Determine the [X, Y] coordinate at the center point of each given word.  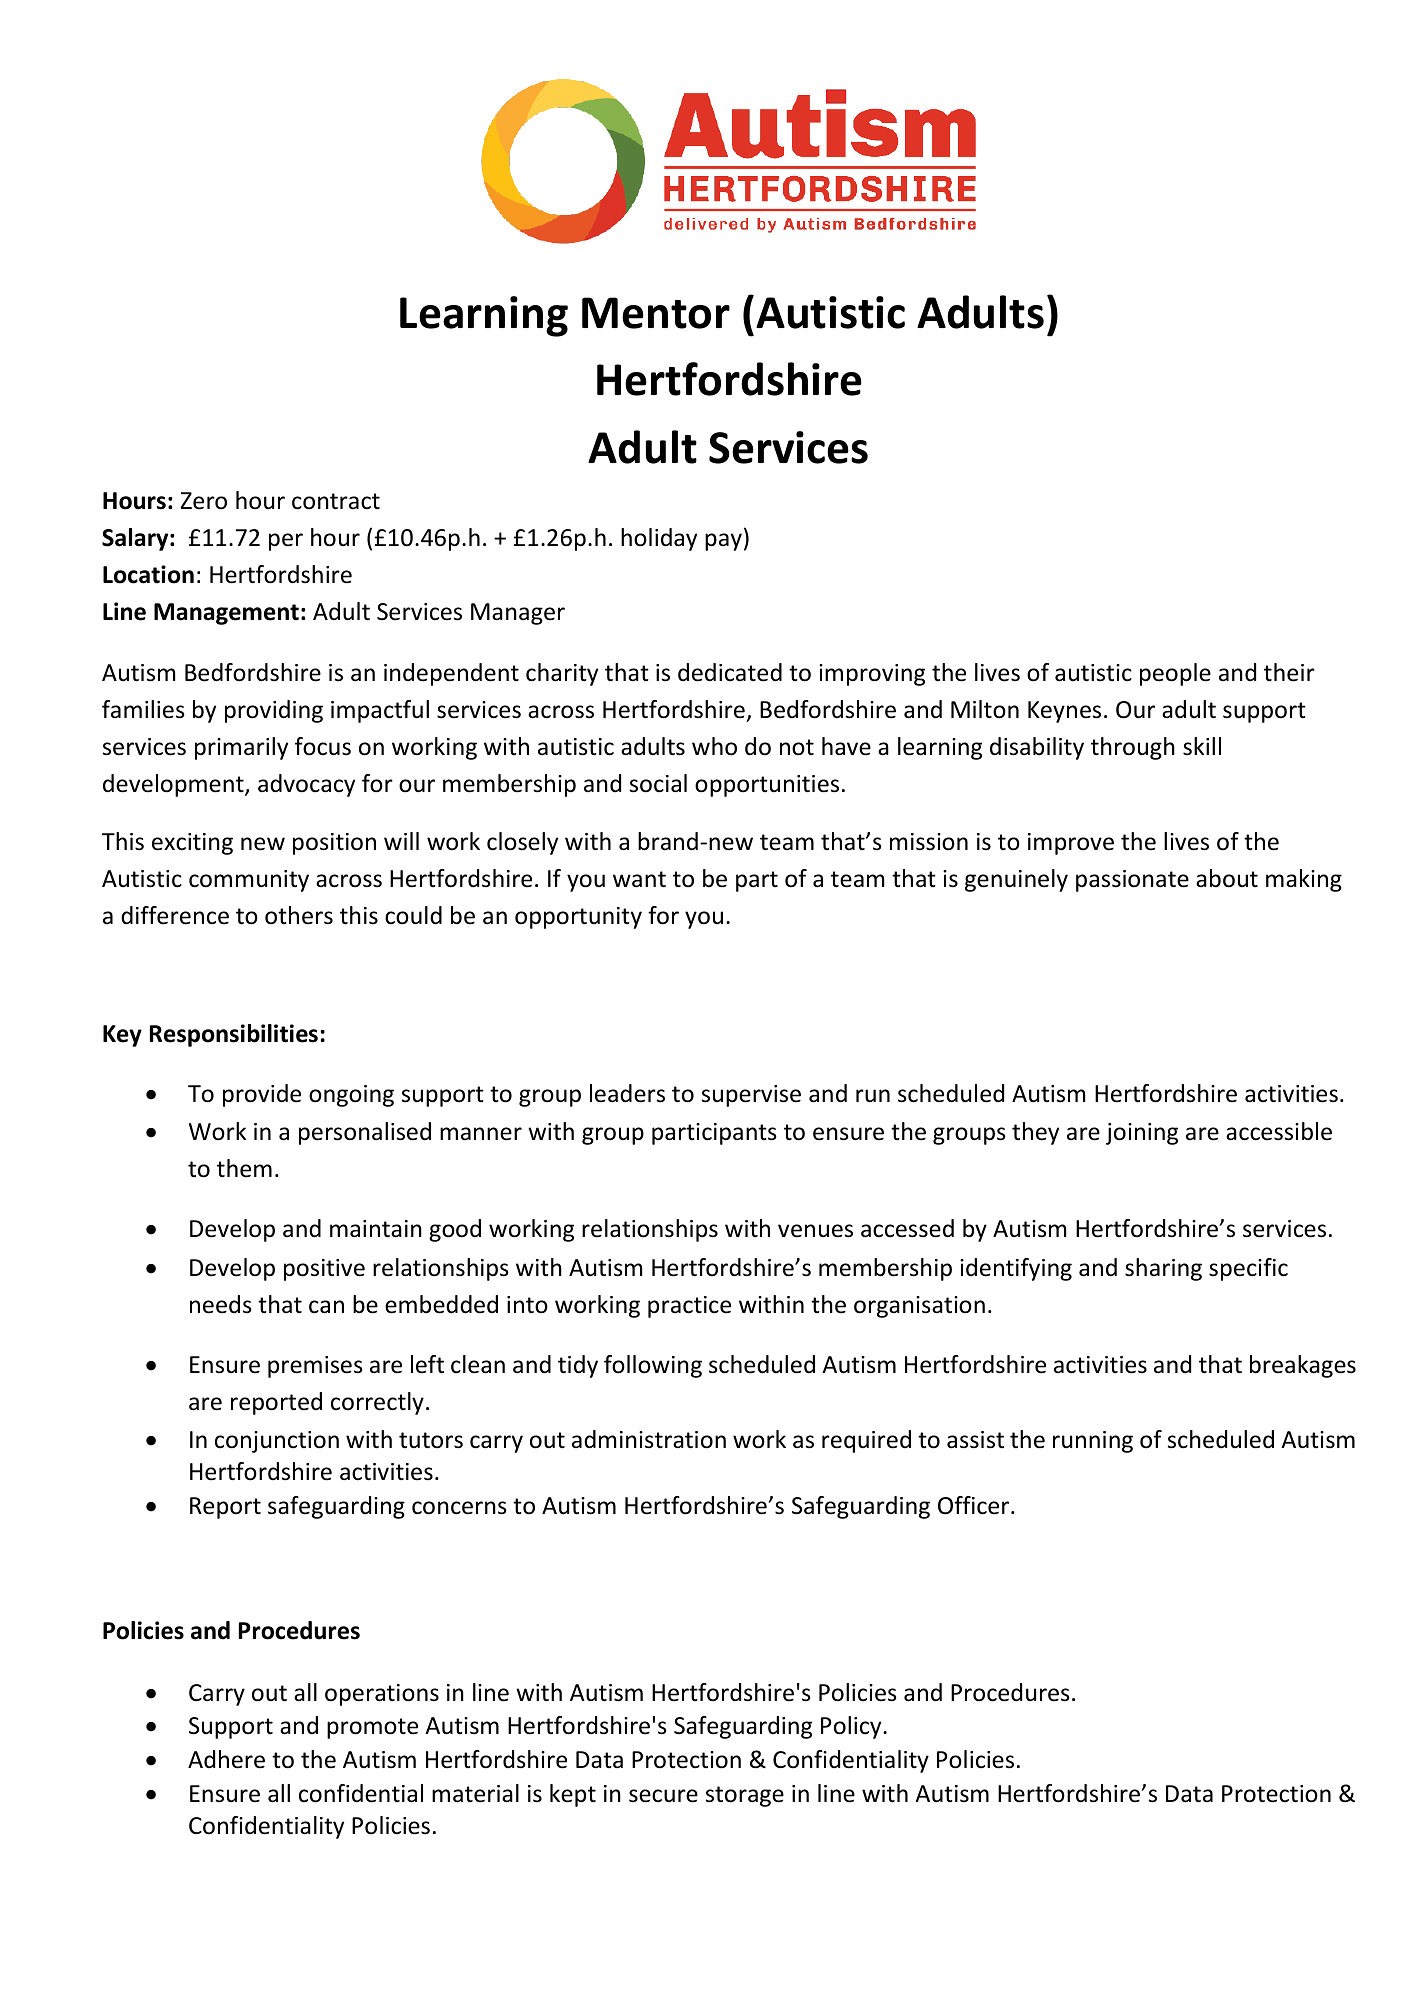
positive [324, 1270]
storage [745, 1796]
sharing [1163, 1269]
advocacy [306, 785]
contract [336, 501]
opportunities [767, 786]
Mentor [656, 313]
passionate [1132, 881]
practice [689, 1307]
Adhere [226, 1759]
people [1175, 674]
